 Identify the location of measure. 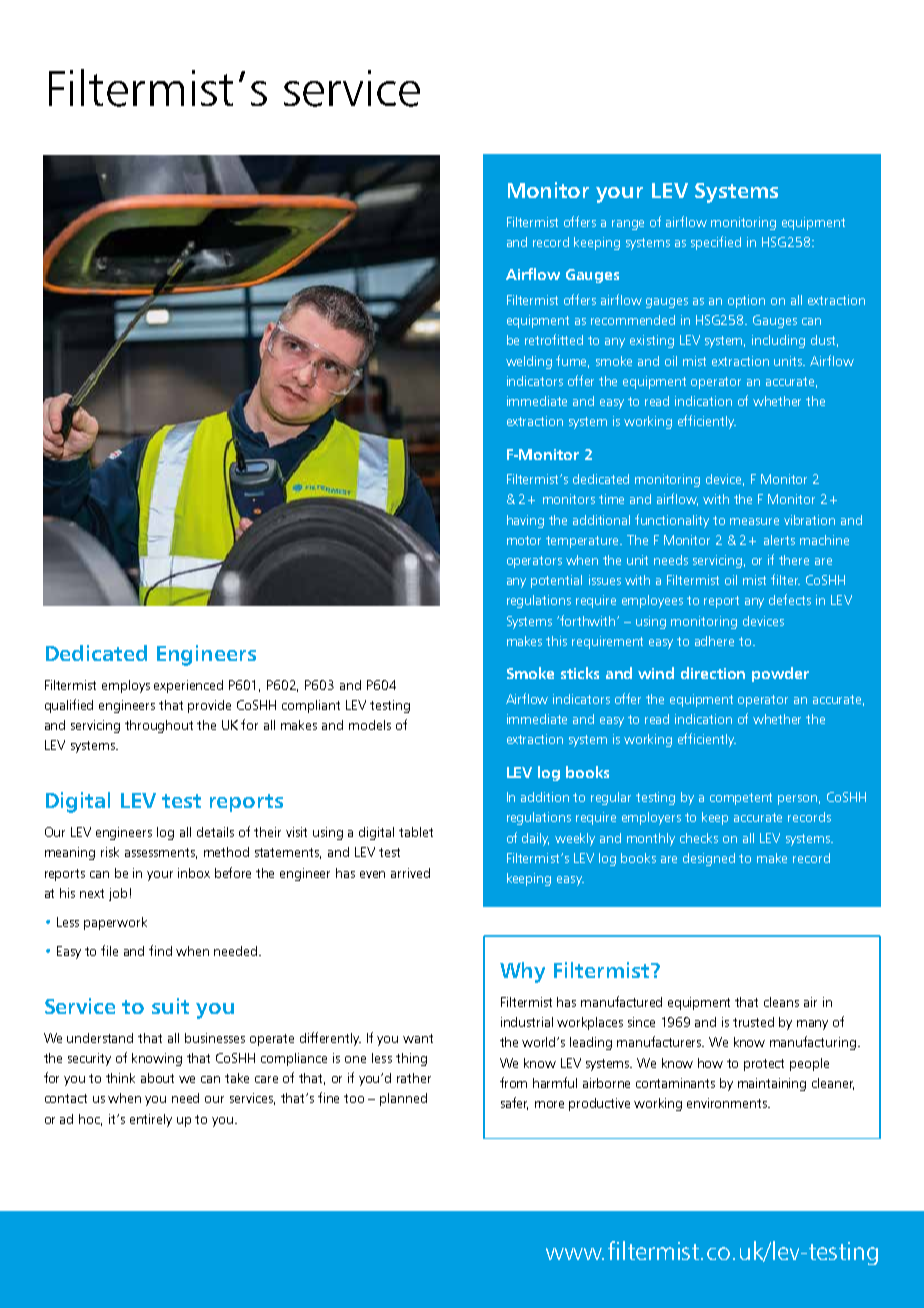
(754, 521).
